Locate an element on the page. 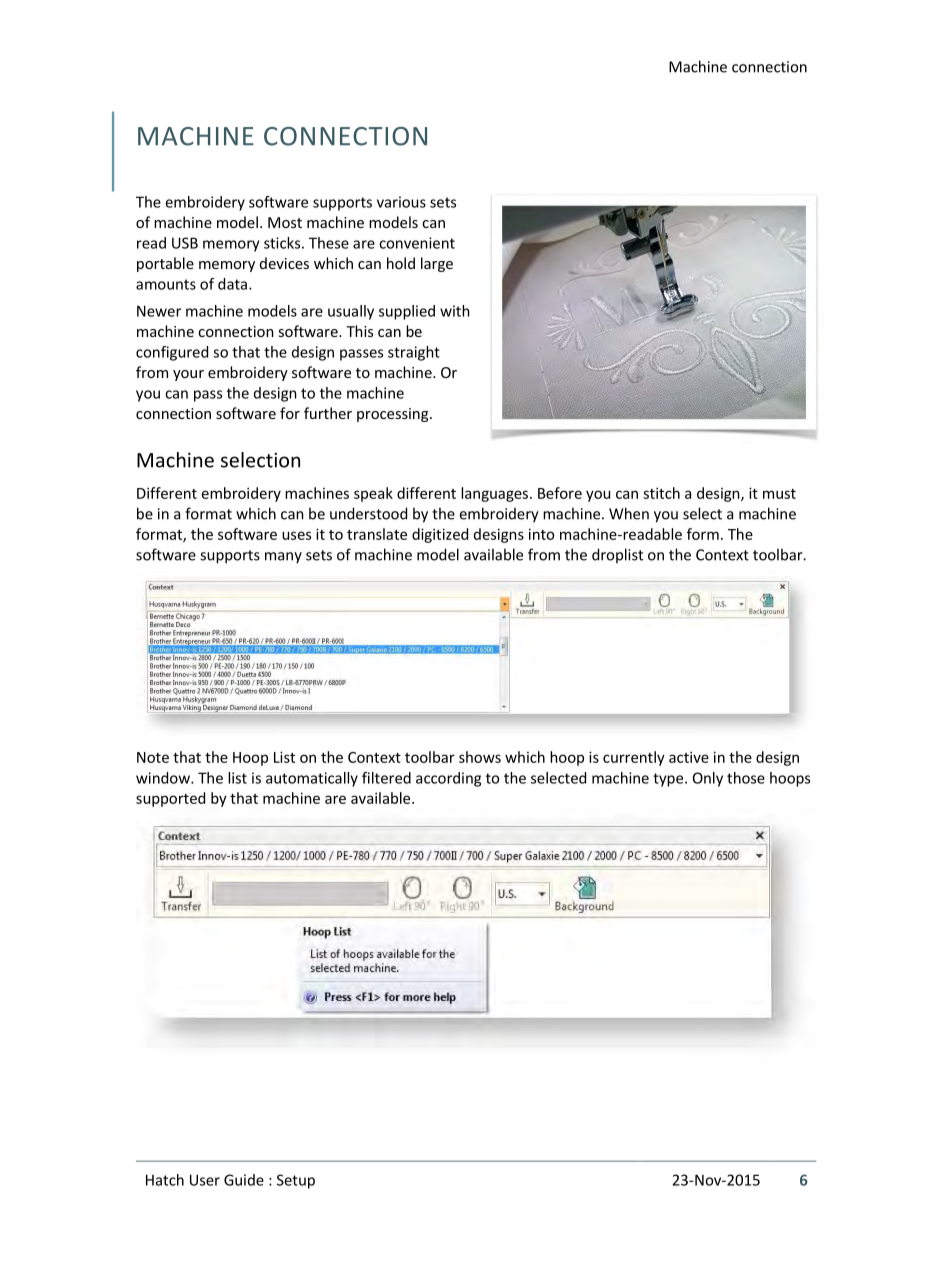 The height and width of the page is (1267, 952). active is located at coordinates (689, 757).
